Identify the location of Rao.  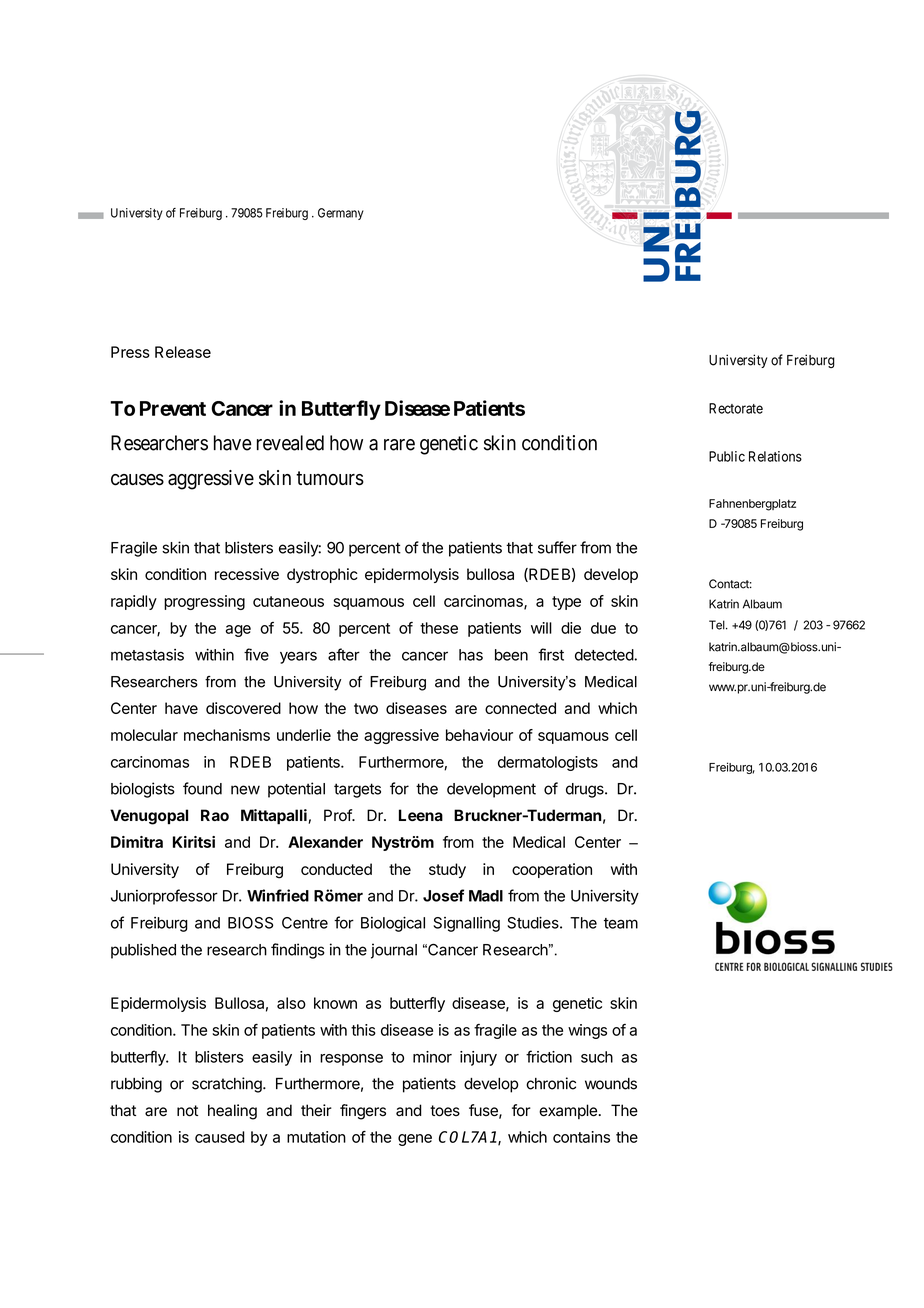
(215, 815).
